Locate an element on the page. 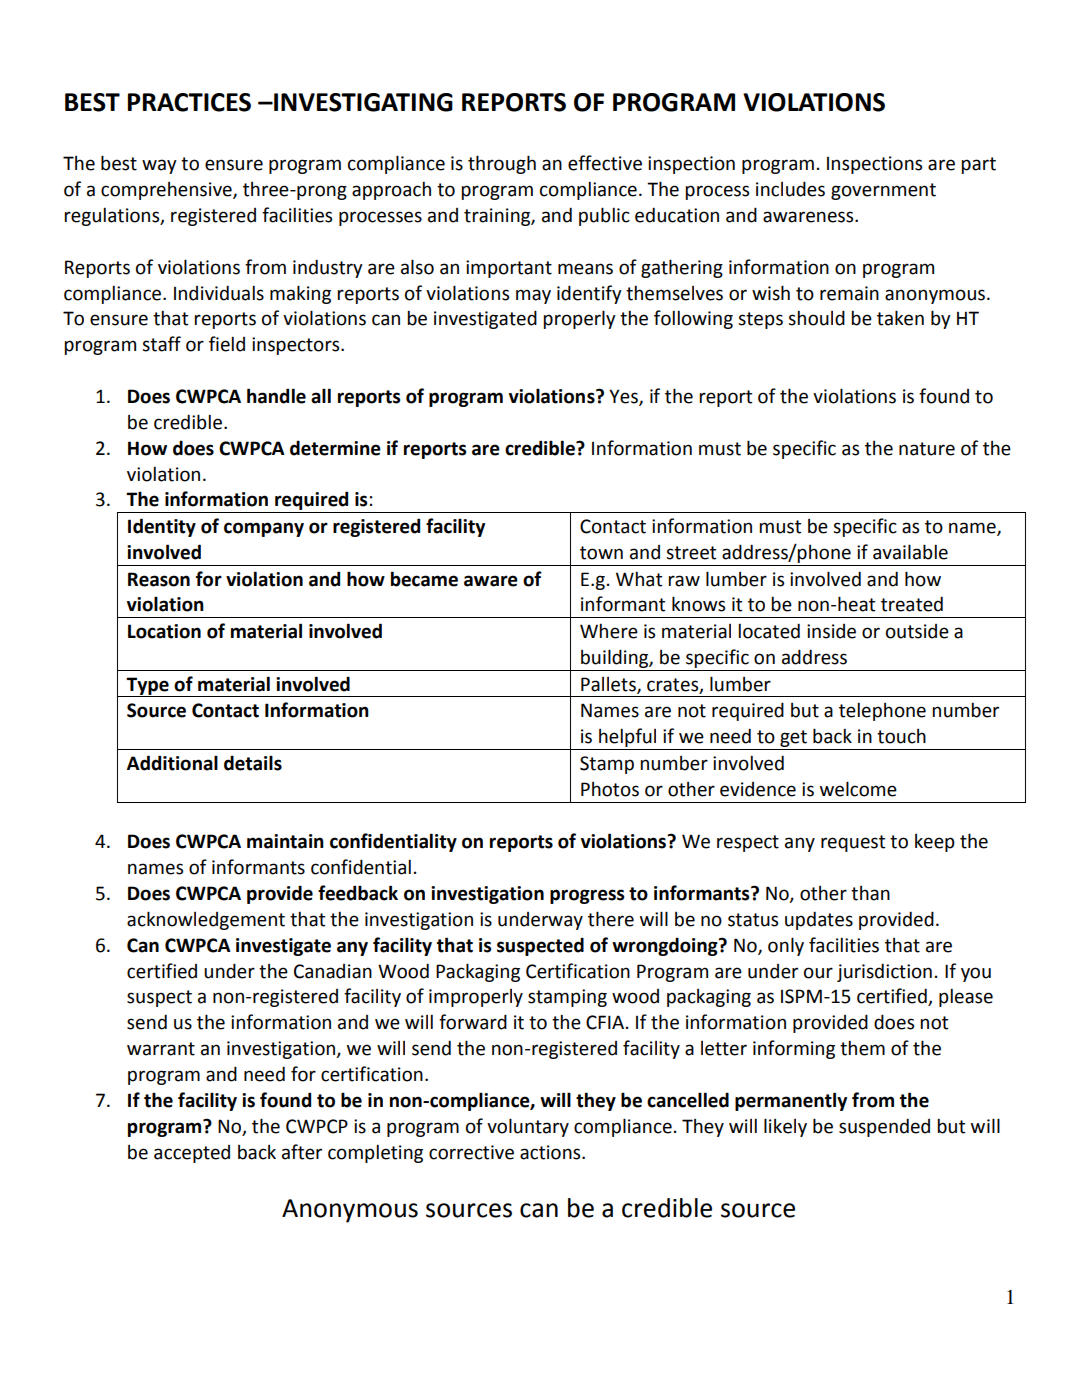 The image size is (1079, 1397). details is located at coordinates (253, 763).
